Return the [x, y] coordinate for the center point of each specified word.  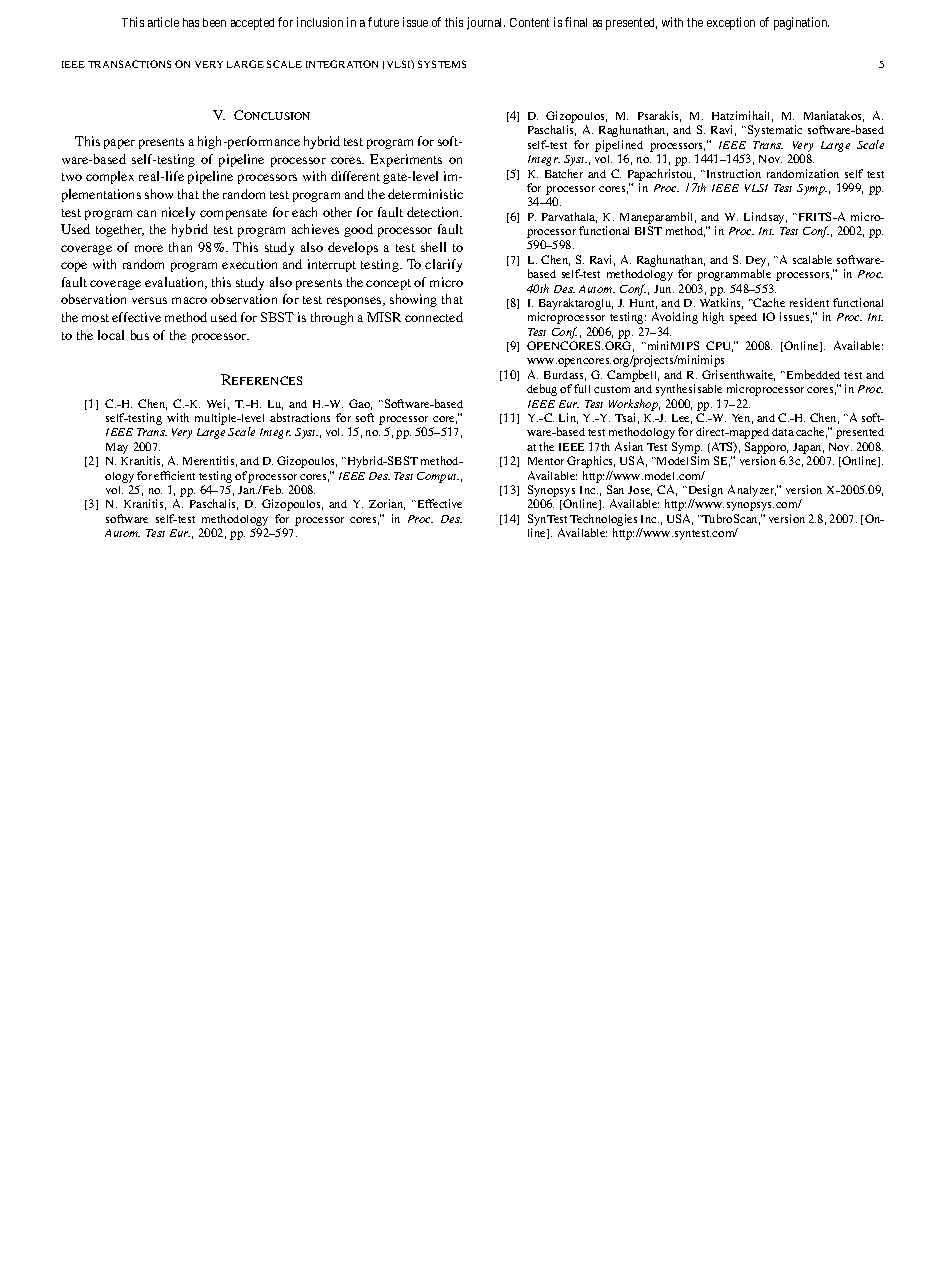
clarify [443, 265]
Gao [360, 404]
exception [731, 23]
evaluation [175, 283]
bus [140, 335]
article [163, 22]
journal [486, 23]
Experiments [406, 160]
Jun [664, 289]
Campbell [633, 376]
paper [119, 144]
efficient [174, 475]
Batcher [564, 173]
